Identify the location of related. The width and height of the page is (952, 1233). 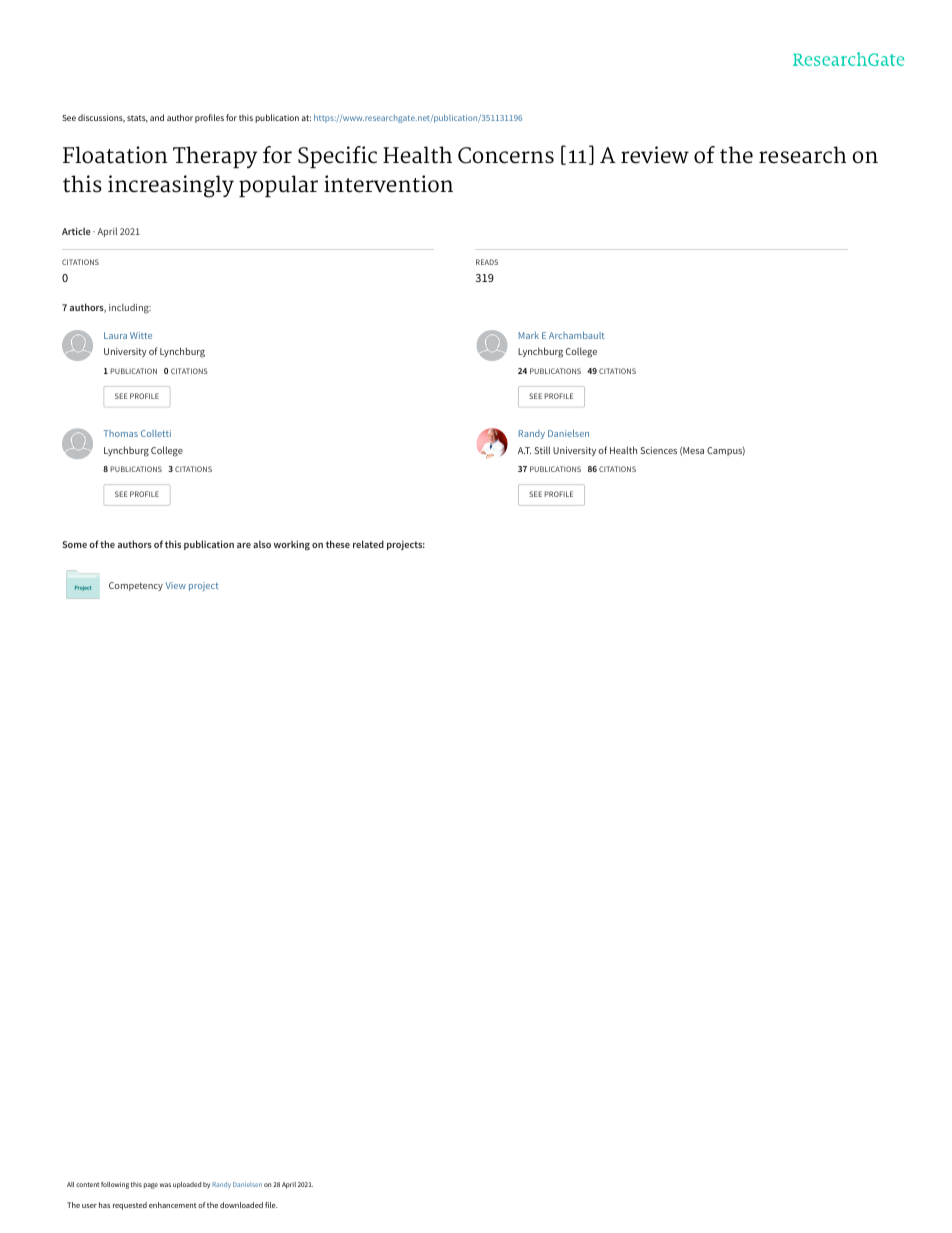
(368, 544).
